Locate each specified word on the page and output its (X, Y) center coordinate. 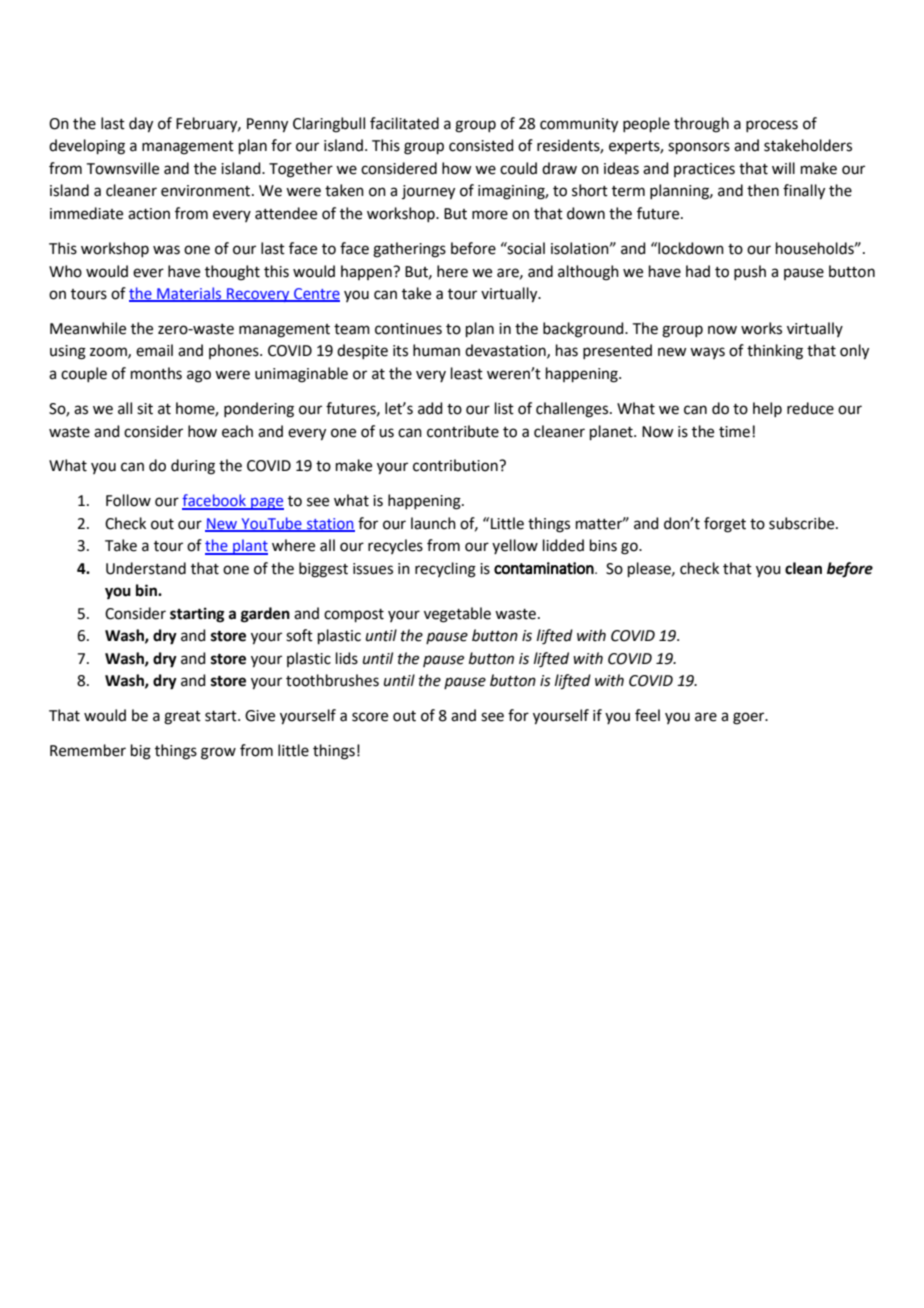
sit (145, 409)
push (750, 272)
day (141, 125)
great (182, 718)
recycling (445, 570)
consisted (481, 145)
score (370, 717)
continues (408, 329)
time (734, 432)
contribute (463, 431)
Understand (146, 568)
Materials (189, 294)
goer (750, 718)
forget (725, 525)
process (772, 126)
